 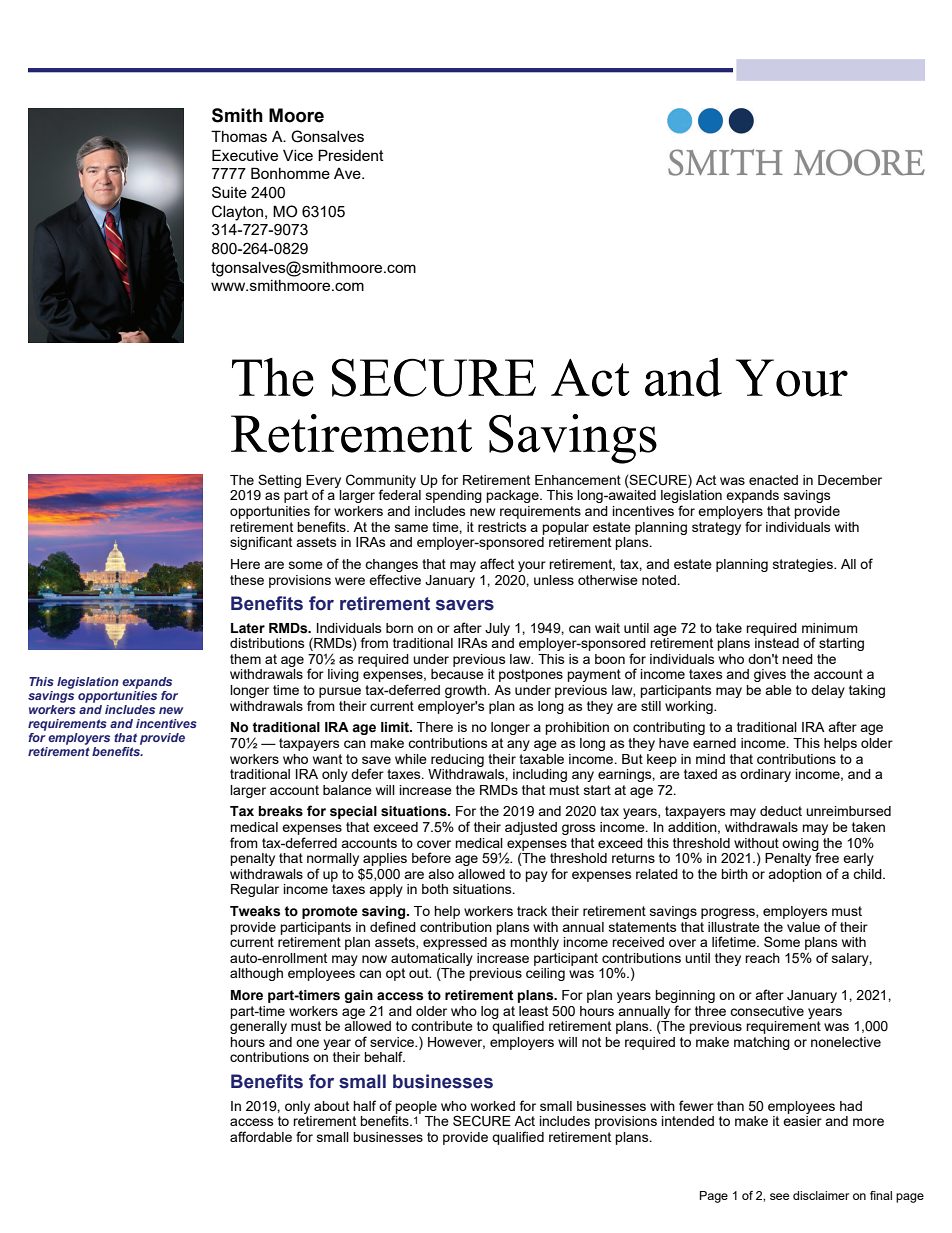 I want to click on December, so click(x=850, y=480).
